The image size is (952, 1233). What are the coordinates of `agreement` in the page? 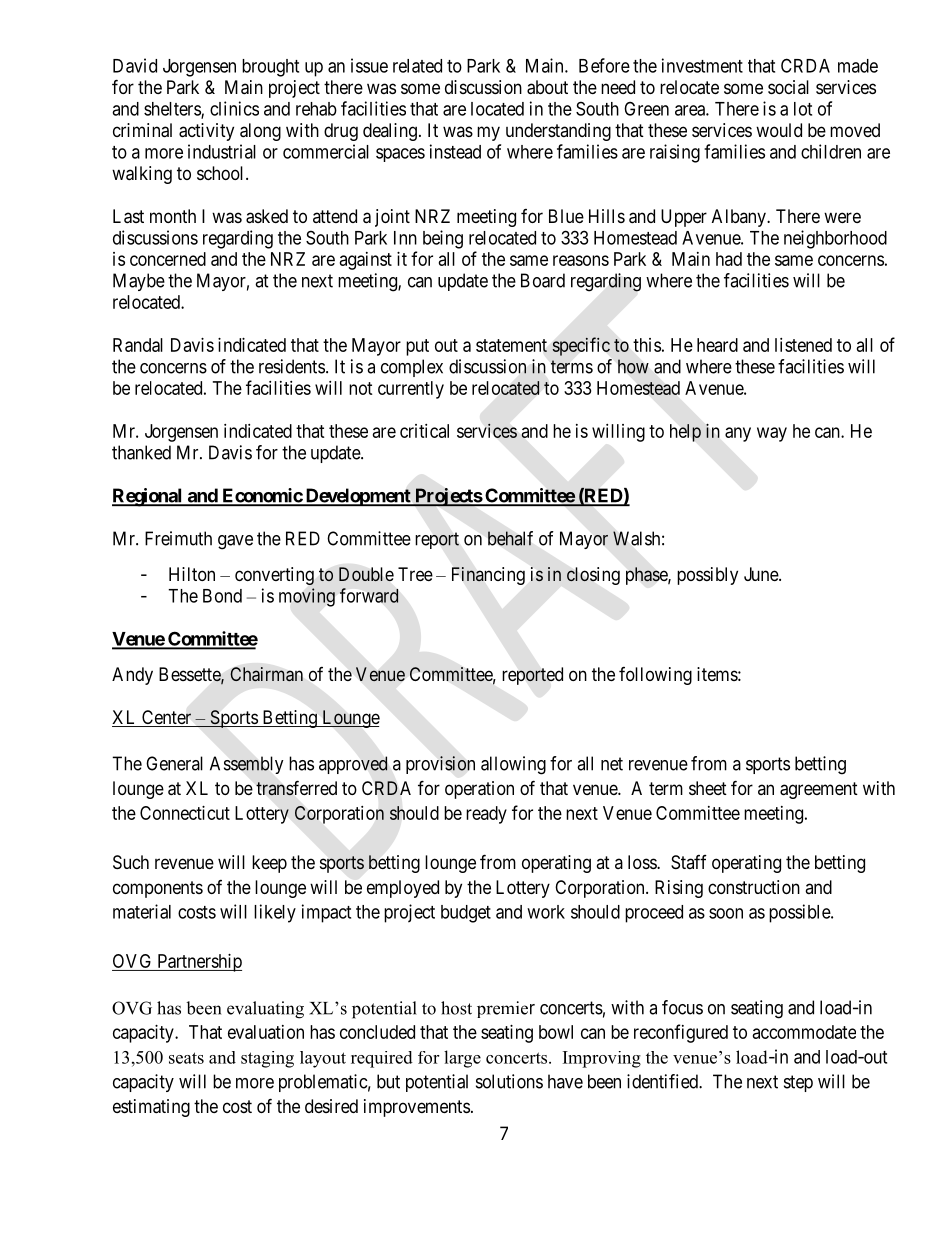 It's located at (819, 790).
